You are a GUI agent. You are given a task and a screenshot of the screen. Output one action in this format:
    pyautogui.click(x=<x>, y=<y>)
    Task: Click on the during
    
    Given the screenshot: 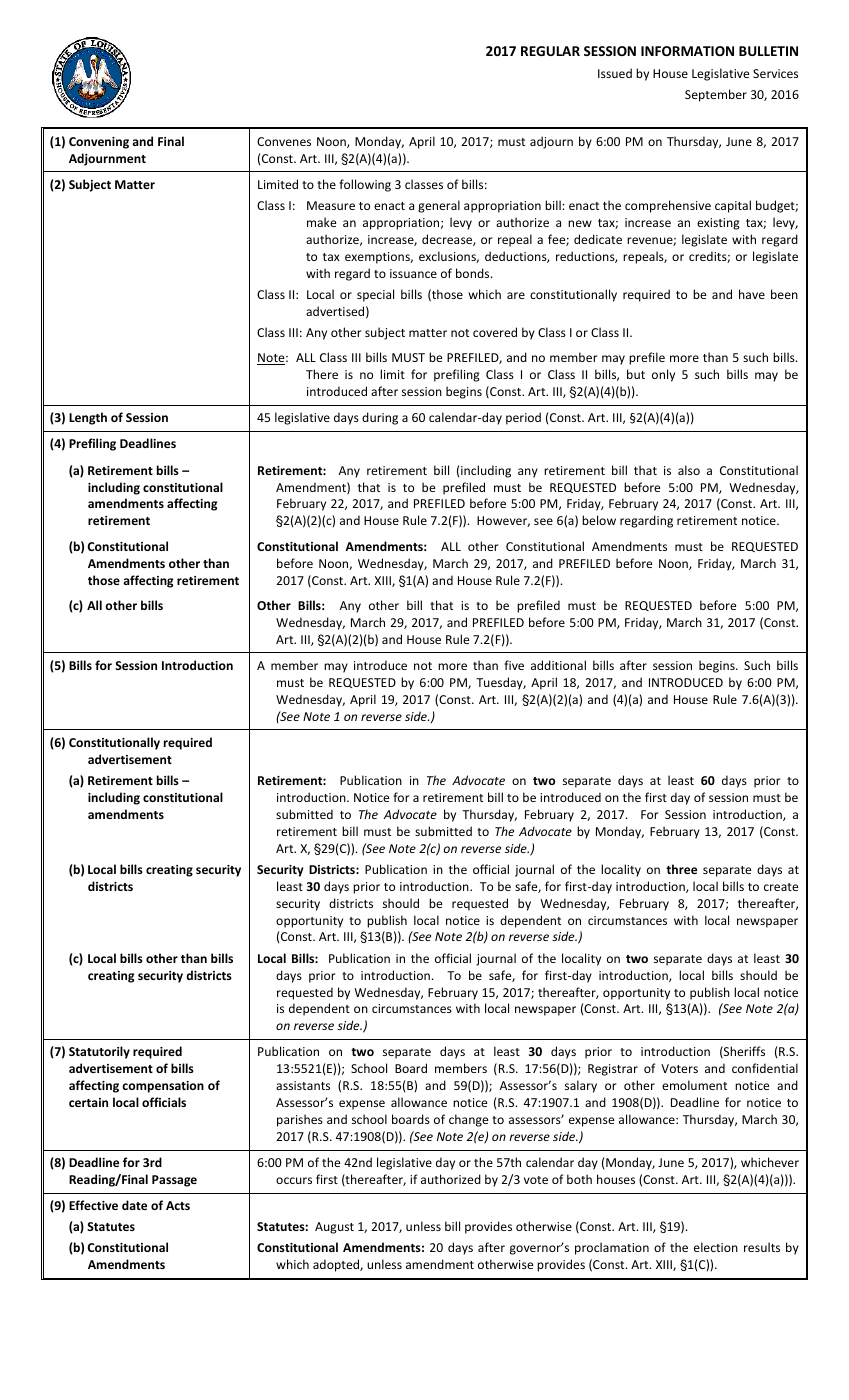 What is the action you would take?
    pyautogui.click(x=380, y=418)
